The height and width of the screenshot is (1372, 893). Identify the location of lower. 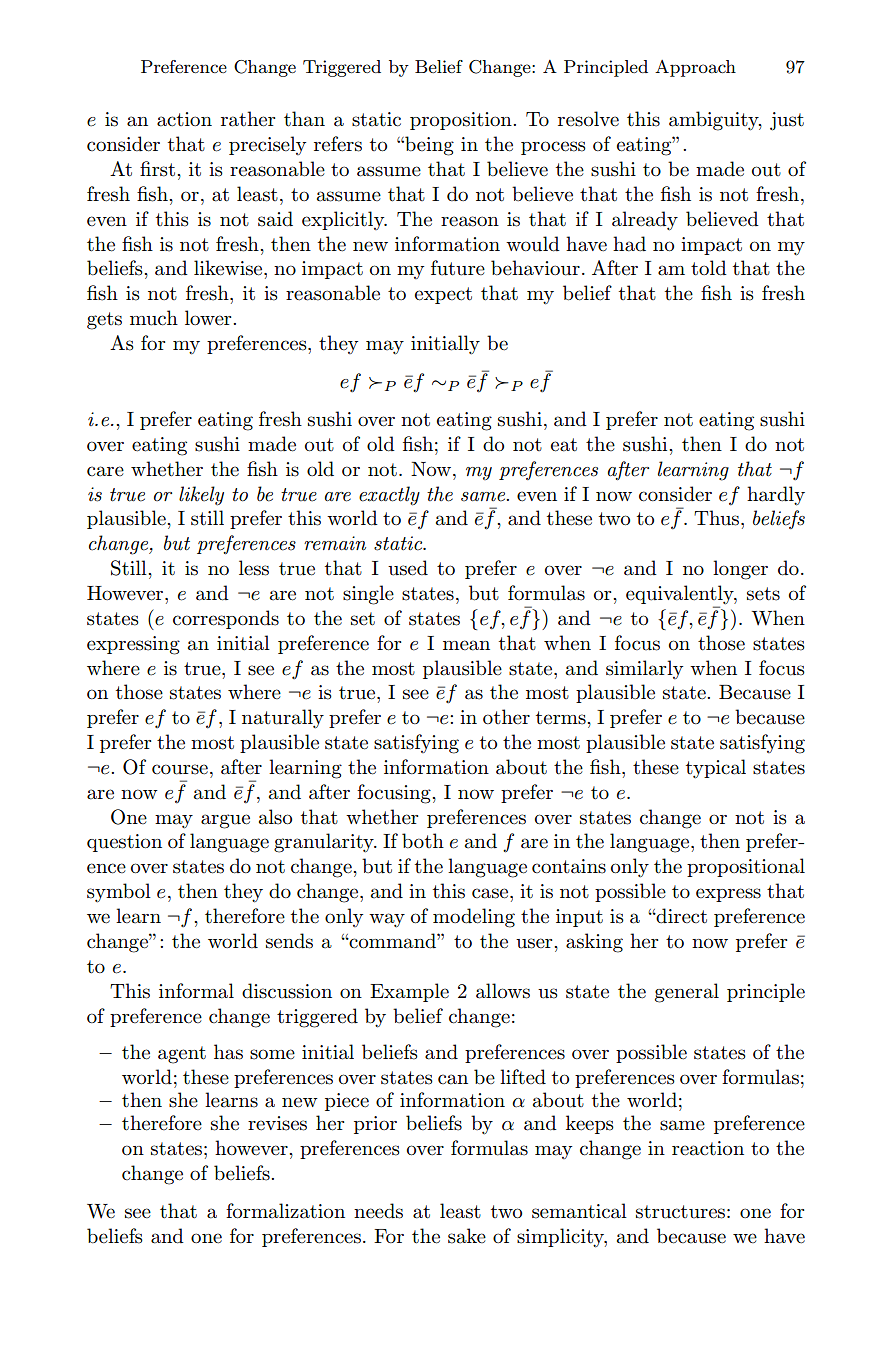
(209, 317).
